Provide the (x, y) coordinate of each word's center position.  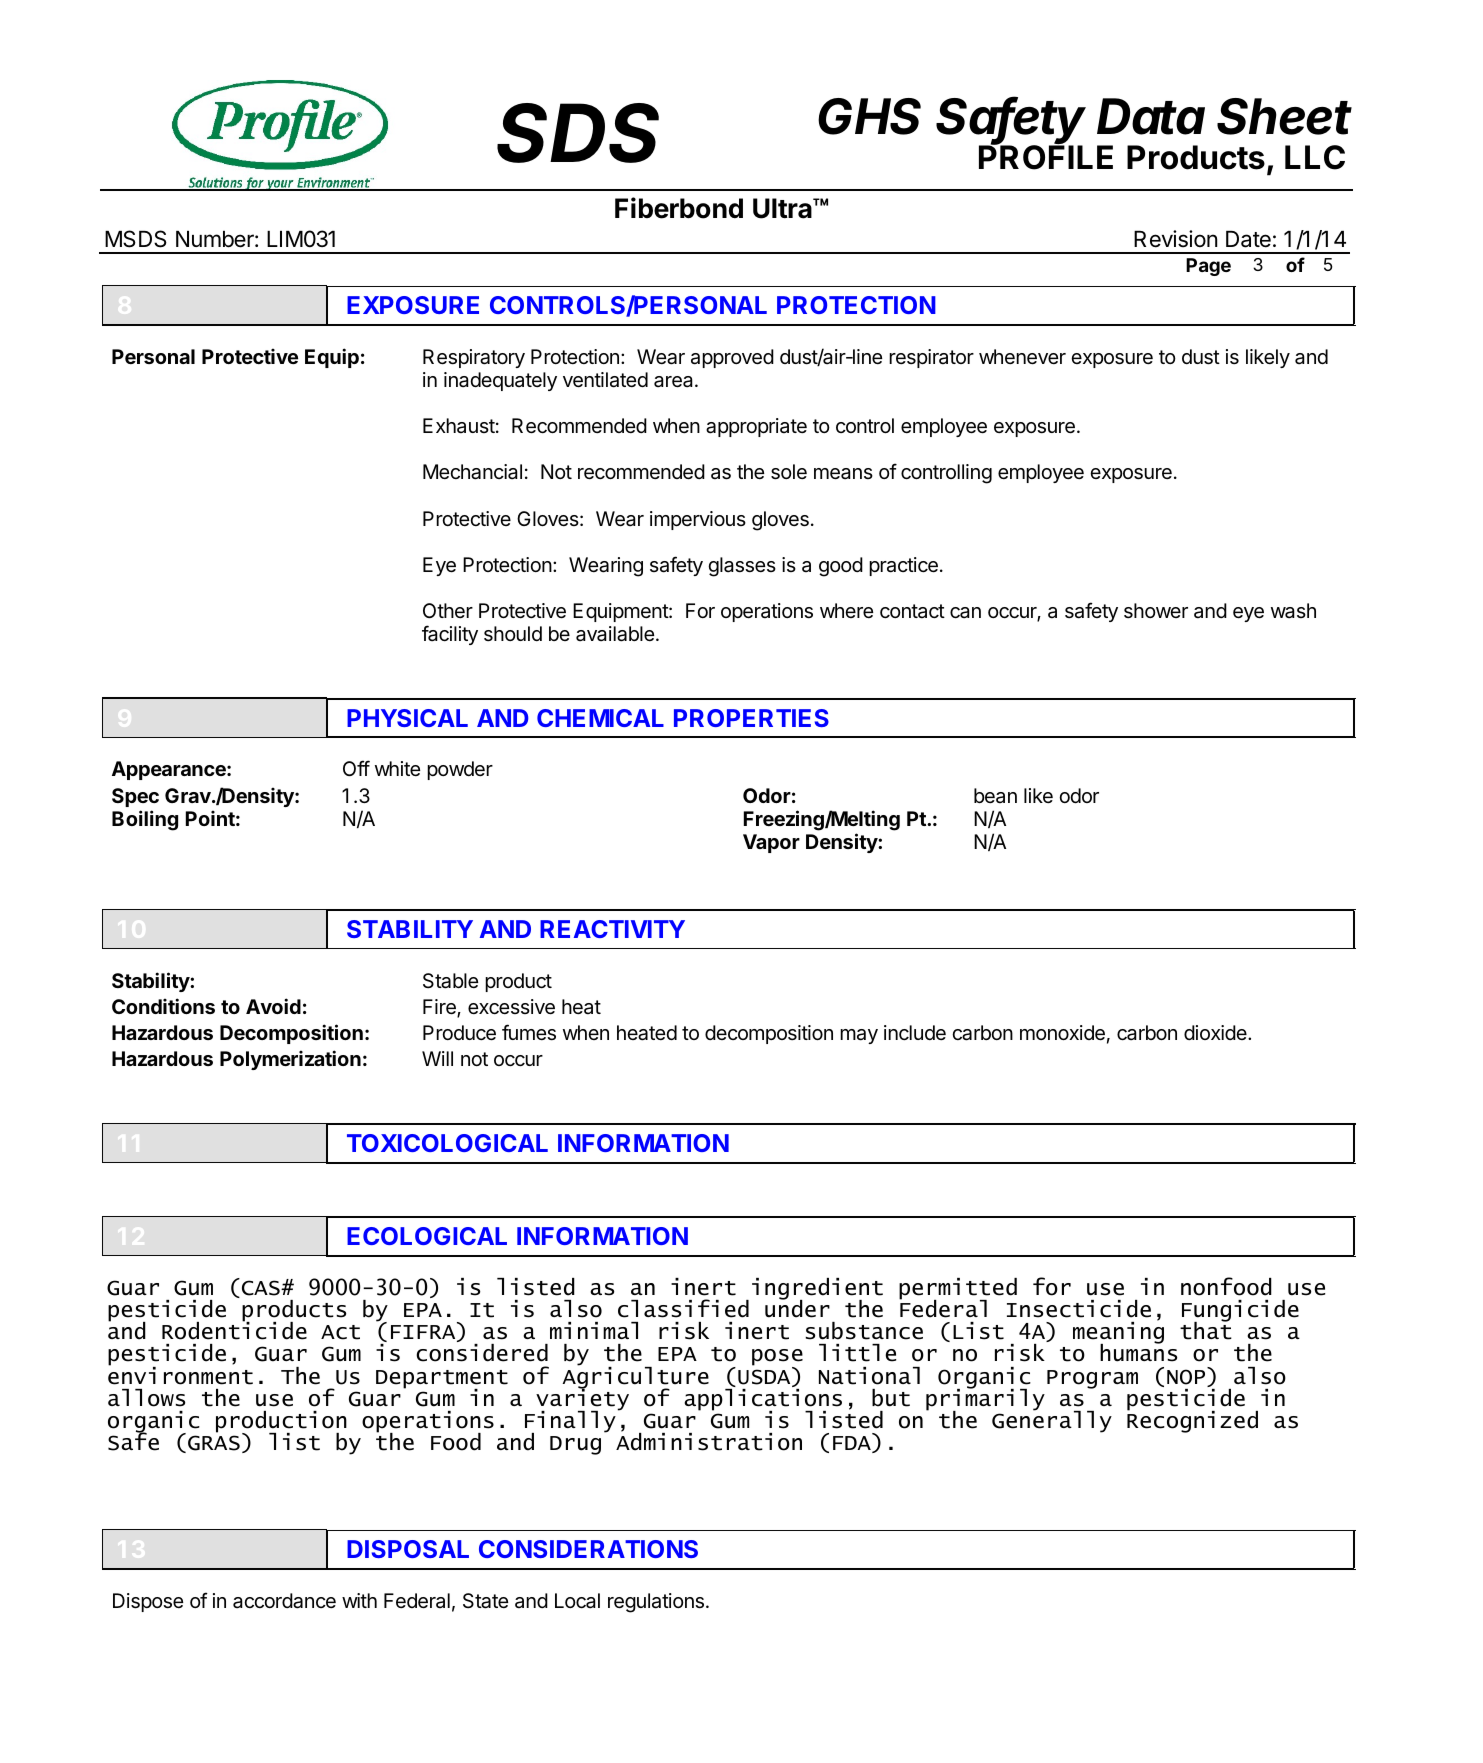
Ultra (783, 208)
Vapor (771, 843)
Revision (1175, 239)
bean (995, 796)
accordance (284, 1601)
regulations (656, 1603)
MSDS (136, 239)
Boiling (145, 820)
